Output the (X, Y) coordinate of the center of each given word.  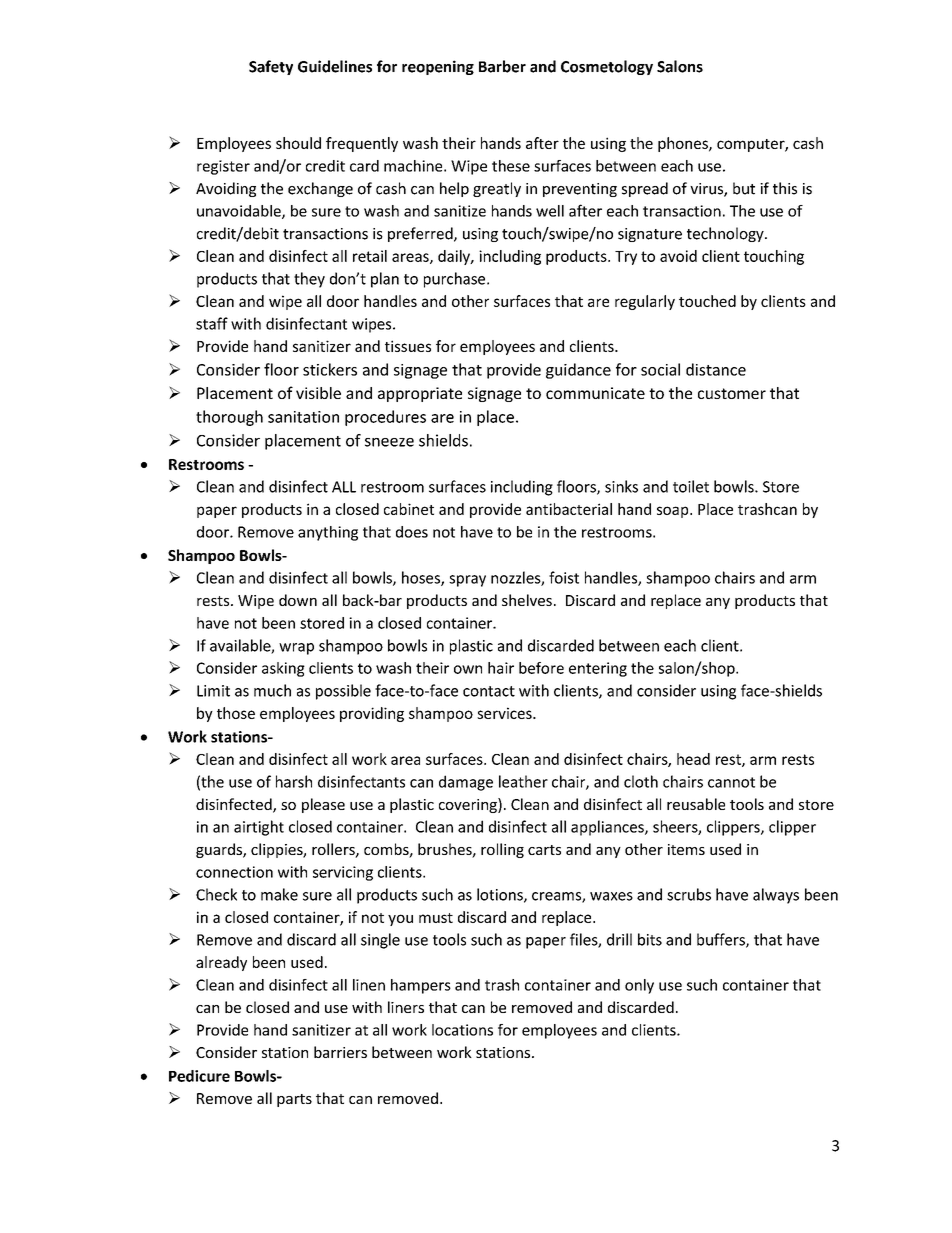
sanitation (303, 417)
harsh (294, 781)
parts (294, 1100)
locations (462, 1030)
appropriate (420, 394)
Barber (502, 66)
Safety (271, 67)
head (693, 759)
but (744, 188)
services (505, 713)
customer (732, 393)
